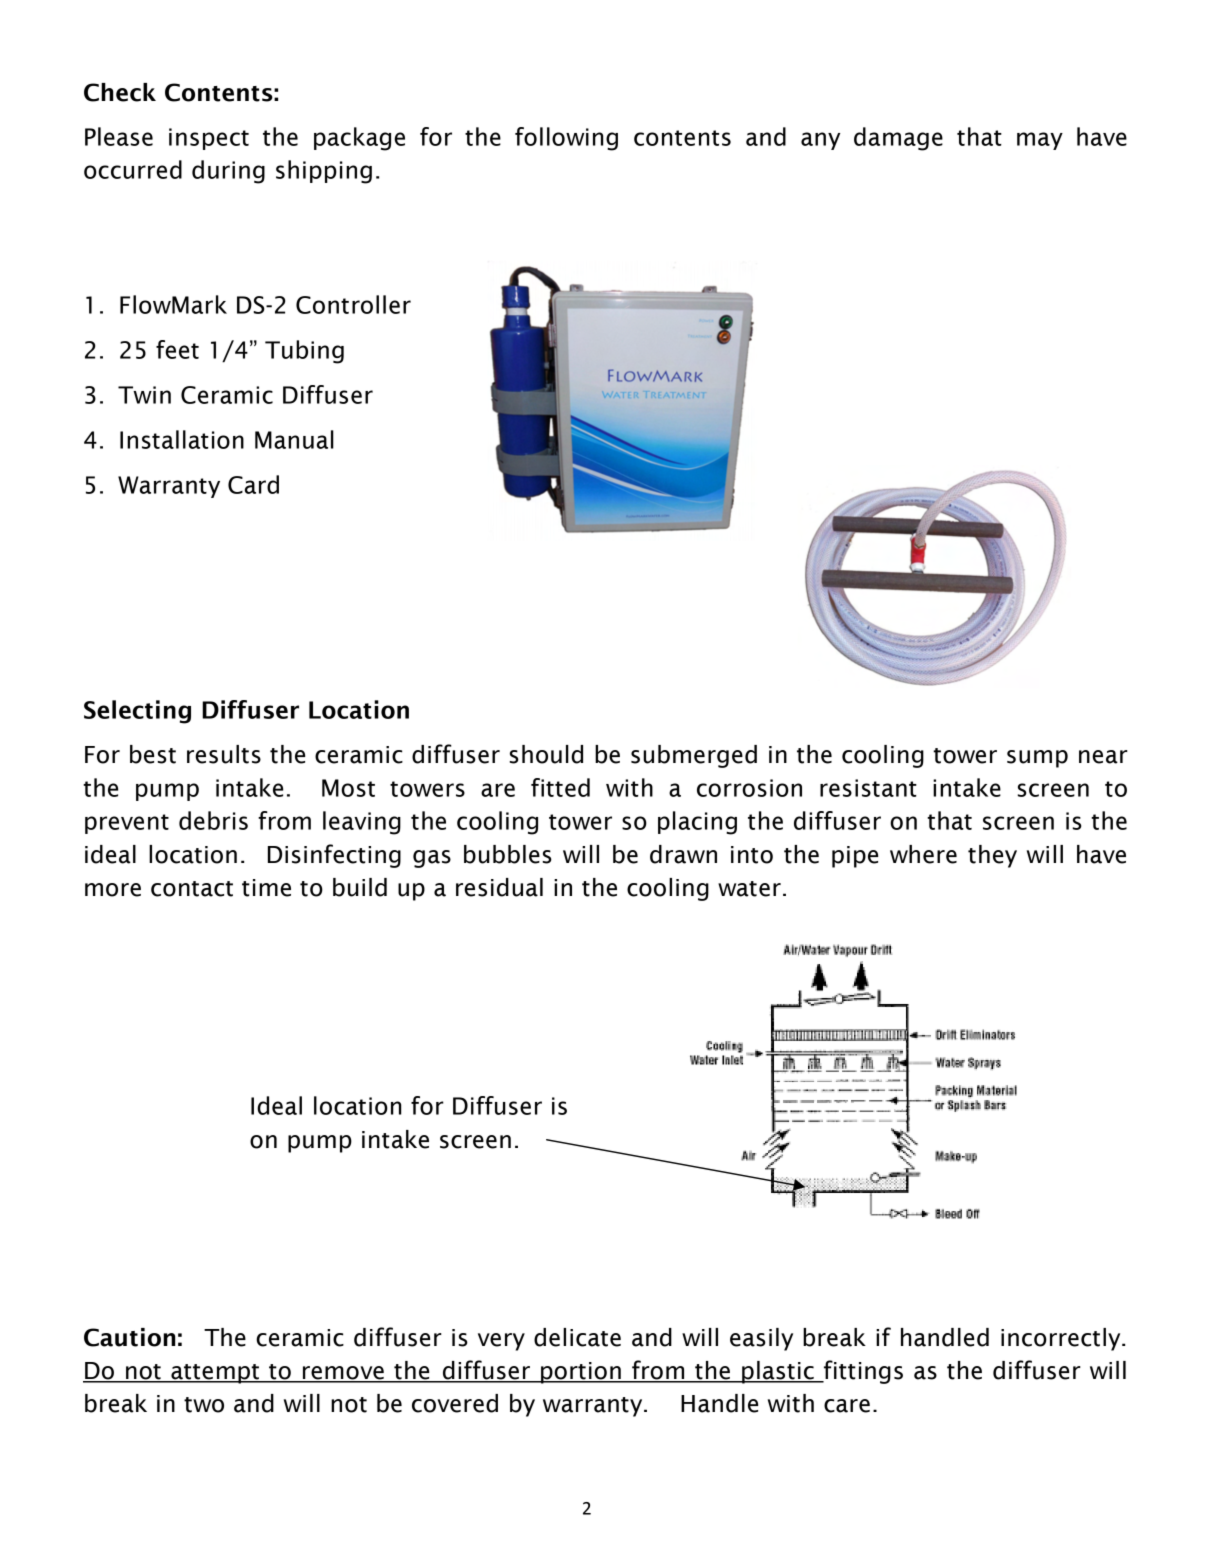 The height and width of the screenshot is (1561, 1206). Describe the element at coordinates (266, 888) in the screenshot. I see `time` at that location.
